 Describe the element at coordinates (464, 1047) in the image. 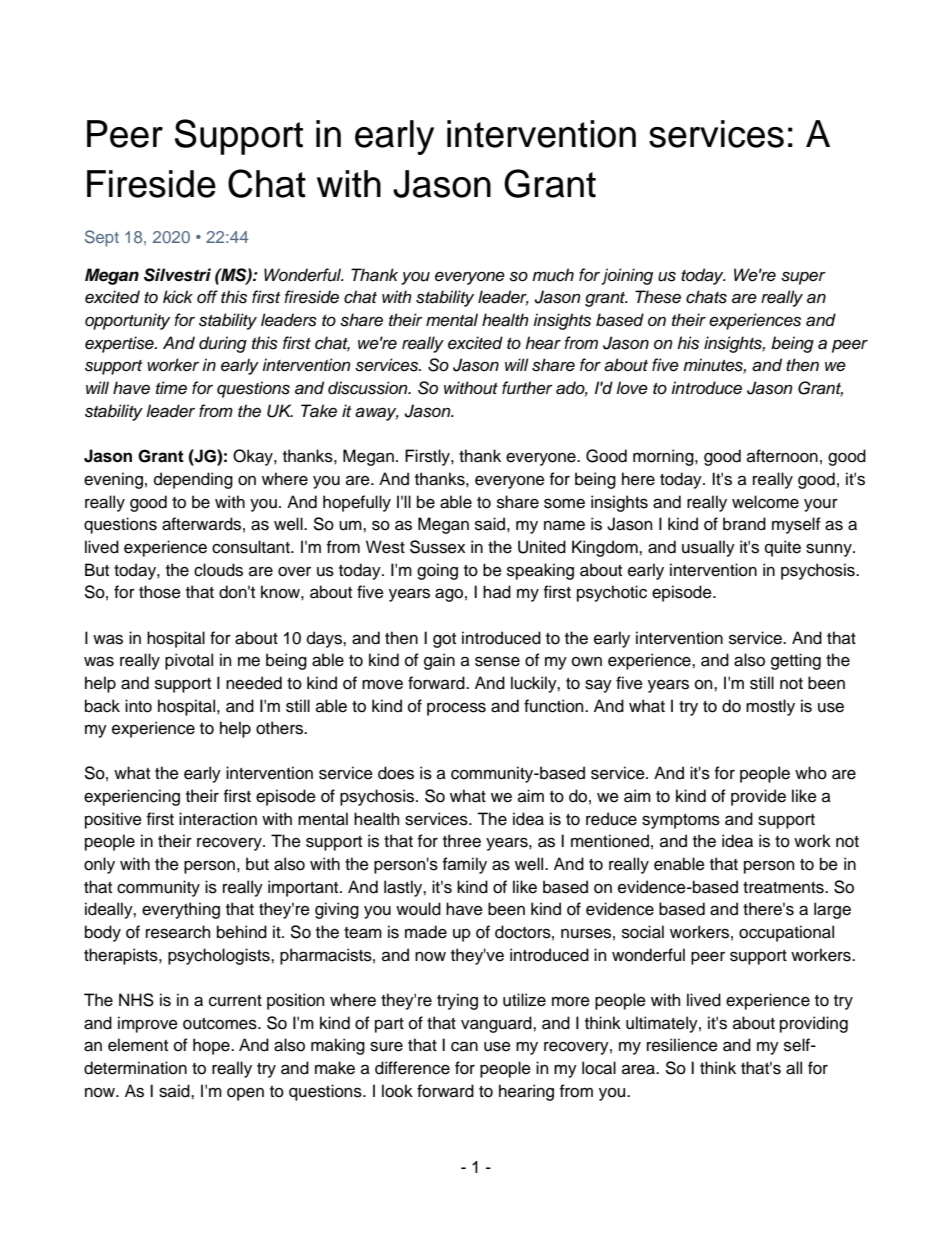

I see `can` at that location.
